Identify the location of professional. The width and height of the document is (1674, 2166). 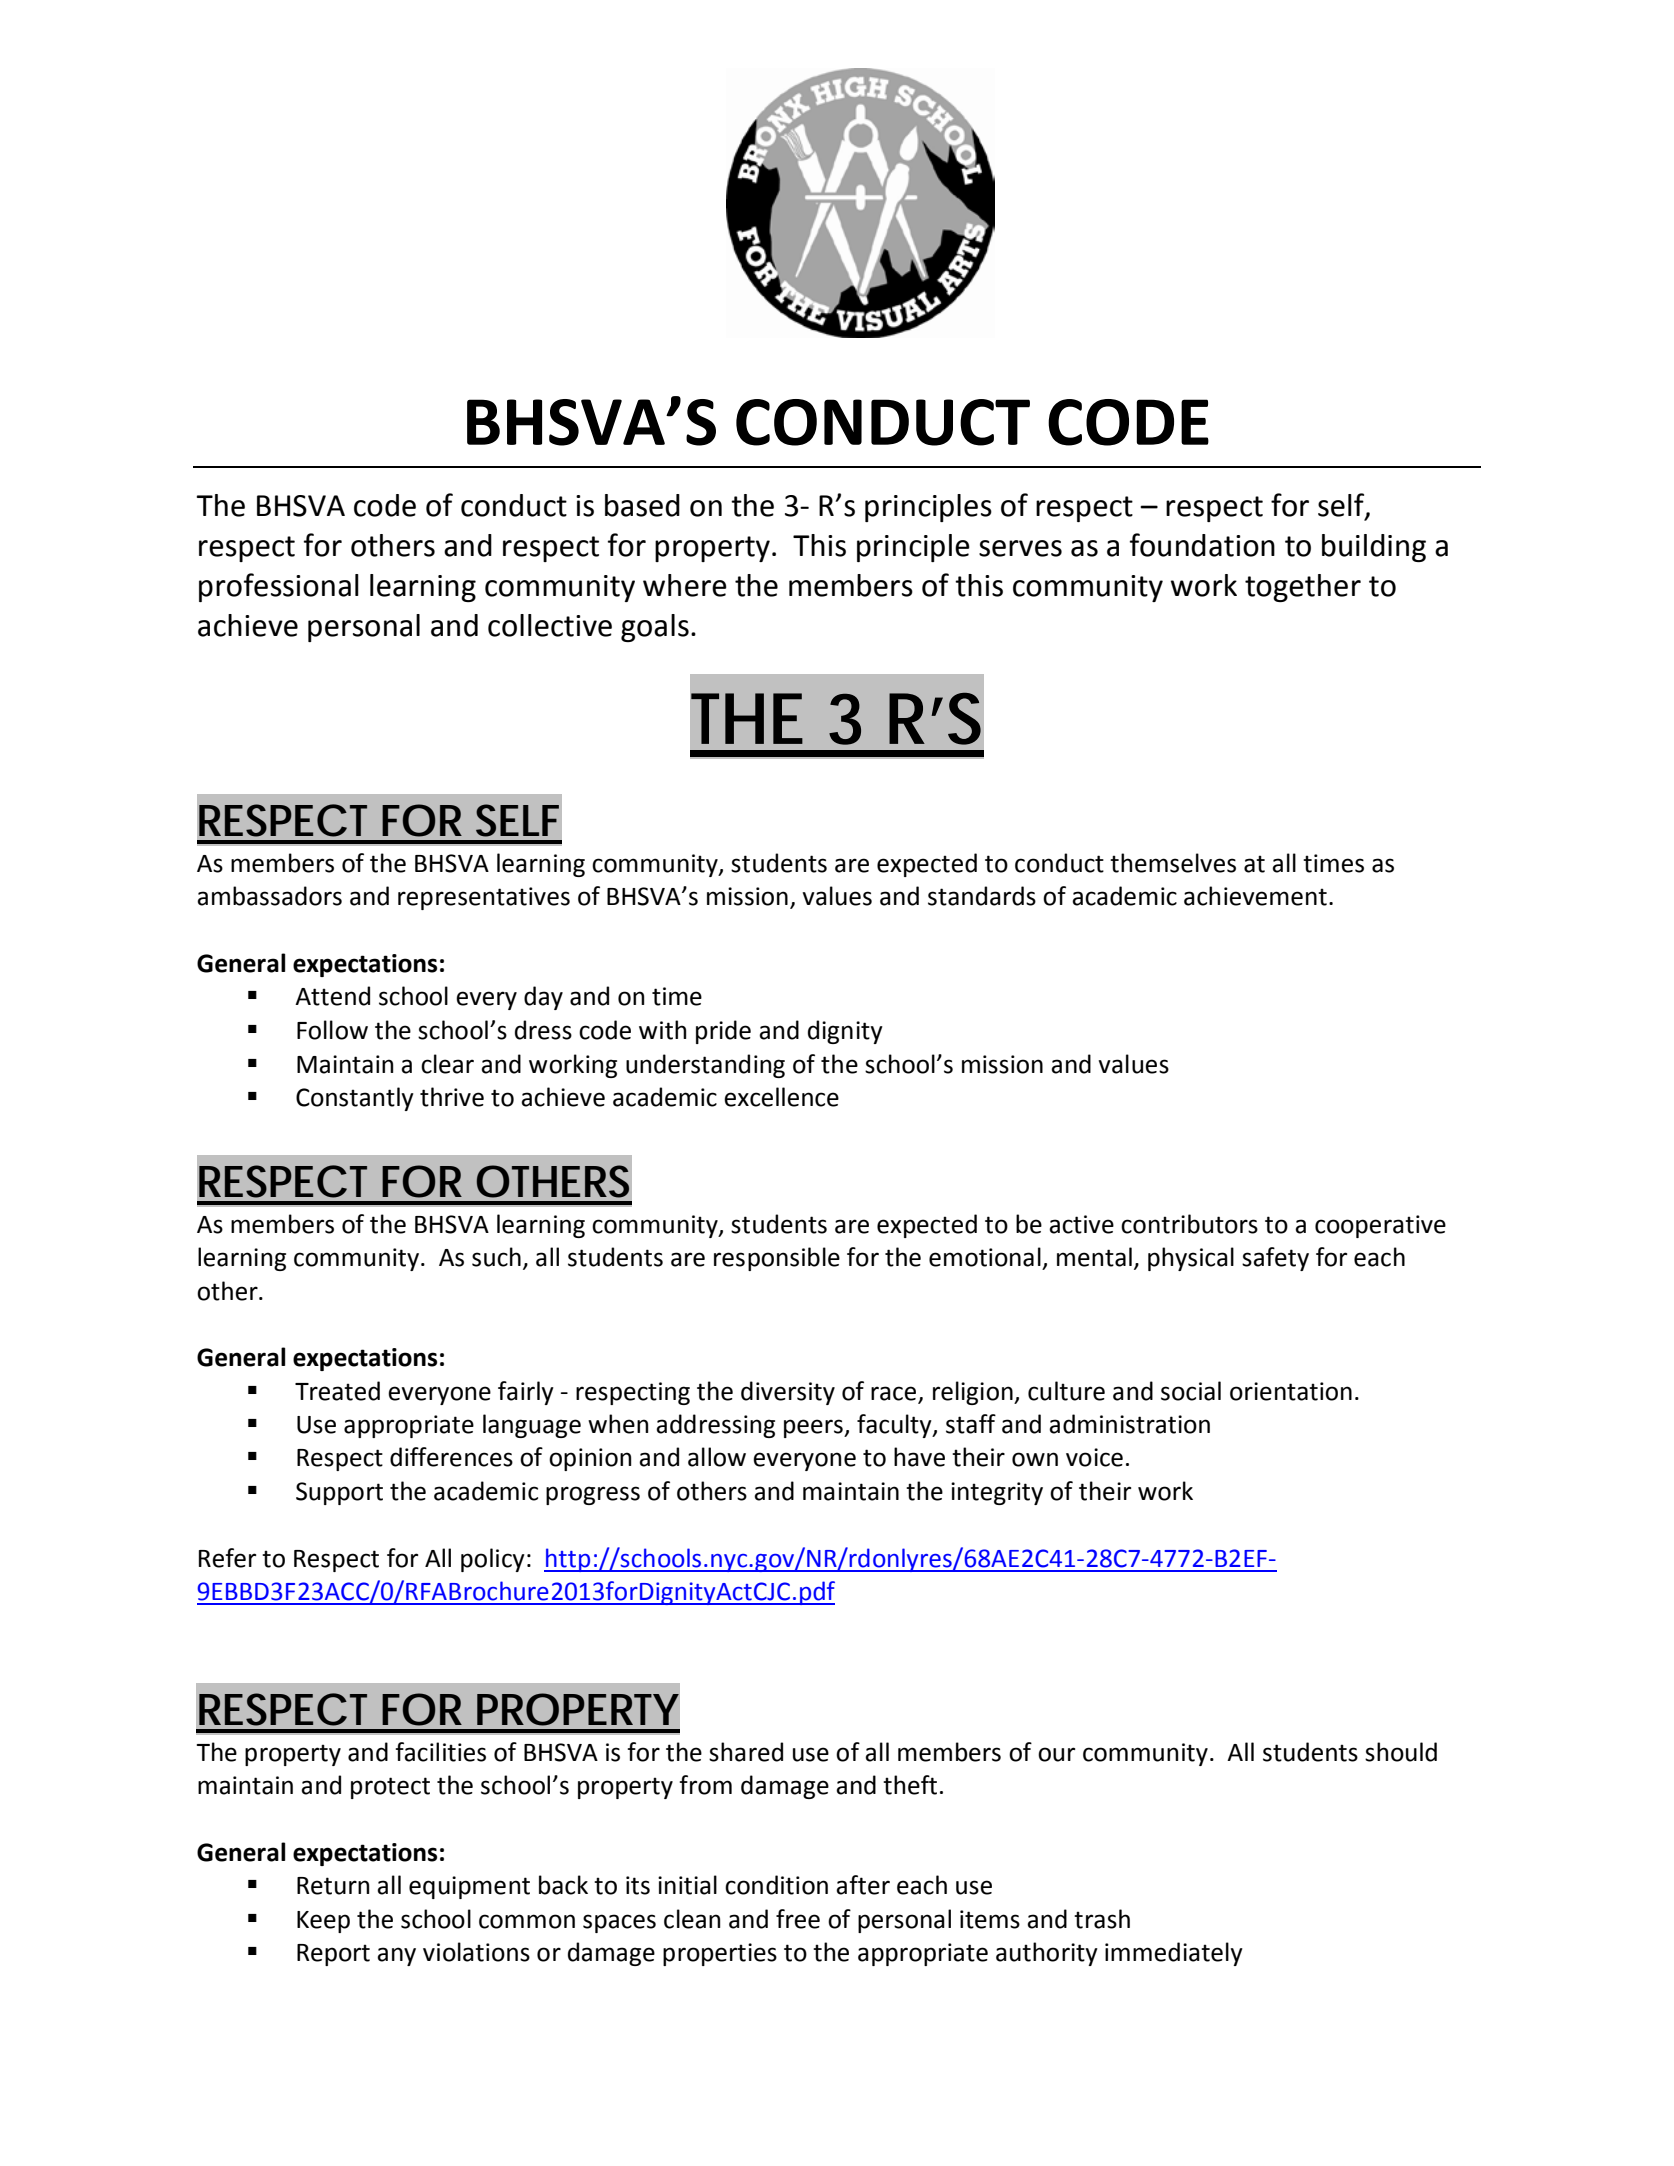
(279, 587).
